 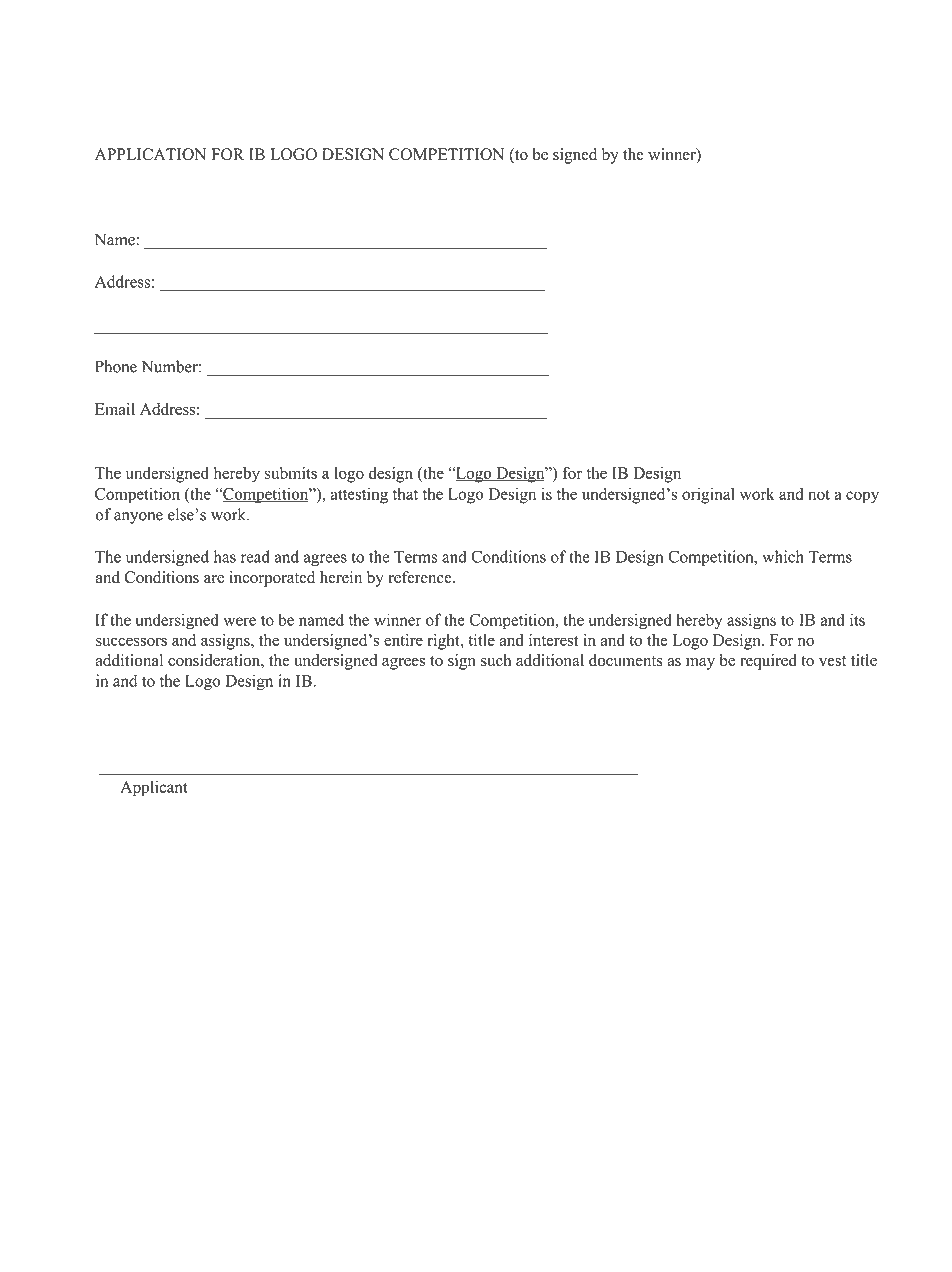 I want to click on Phone, so click(x=116, y=366).
